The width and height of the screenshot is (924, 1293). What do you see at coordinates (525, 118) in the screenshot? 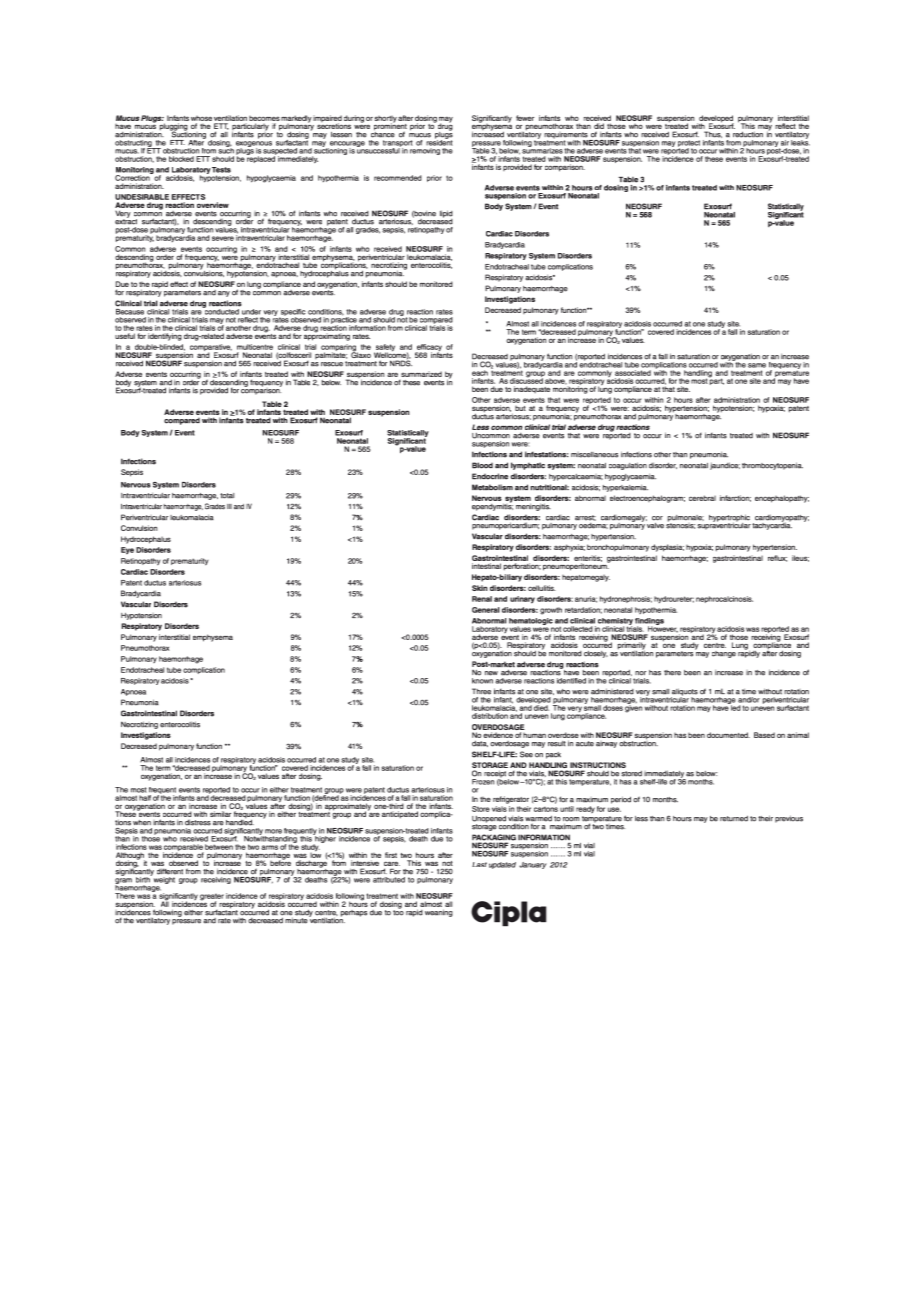
I see `fewer` at bounding box center [525, 118].
